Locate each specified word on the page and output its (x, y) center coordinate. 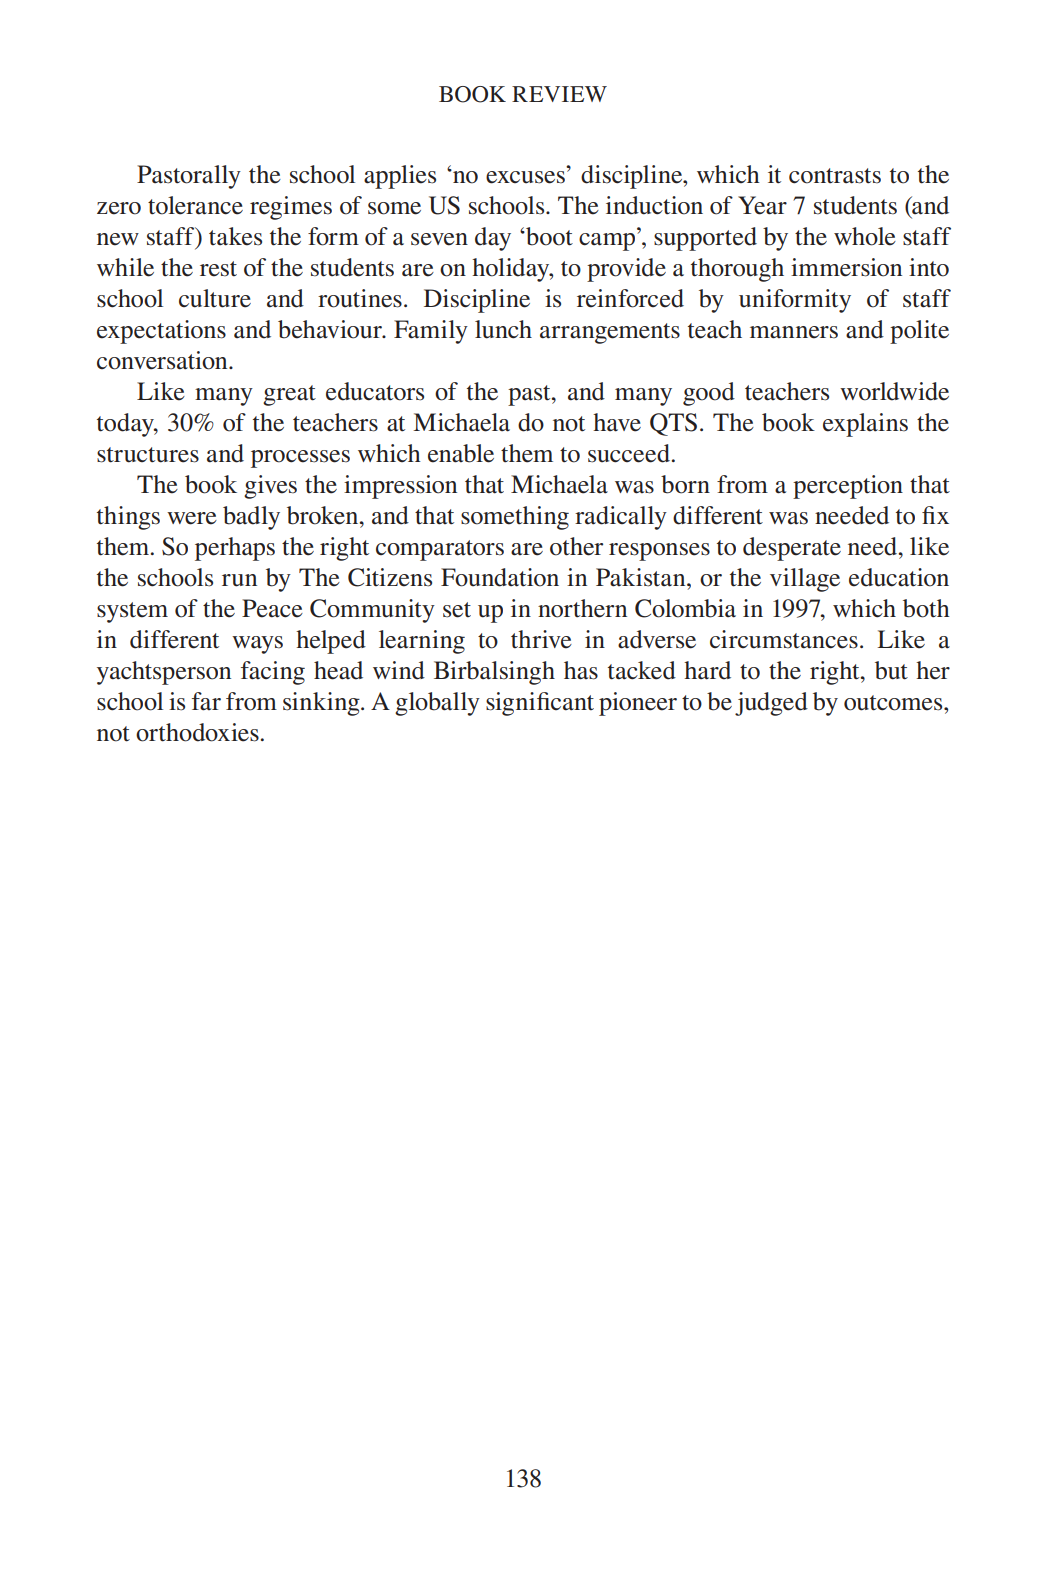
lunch (503, 329)
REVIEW (559, 94)
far (206, 701)
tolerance (195, 205)
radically (621, 518)
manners (794, 332)
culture (215, 298)
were (192, 518)
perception (848, 487)
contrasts (835, 176)
